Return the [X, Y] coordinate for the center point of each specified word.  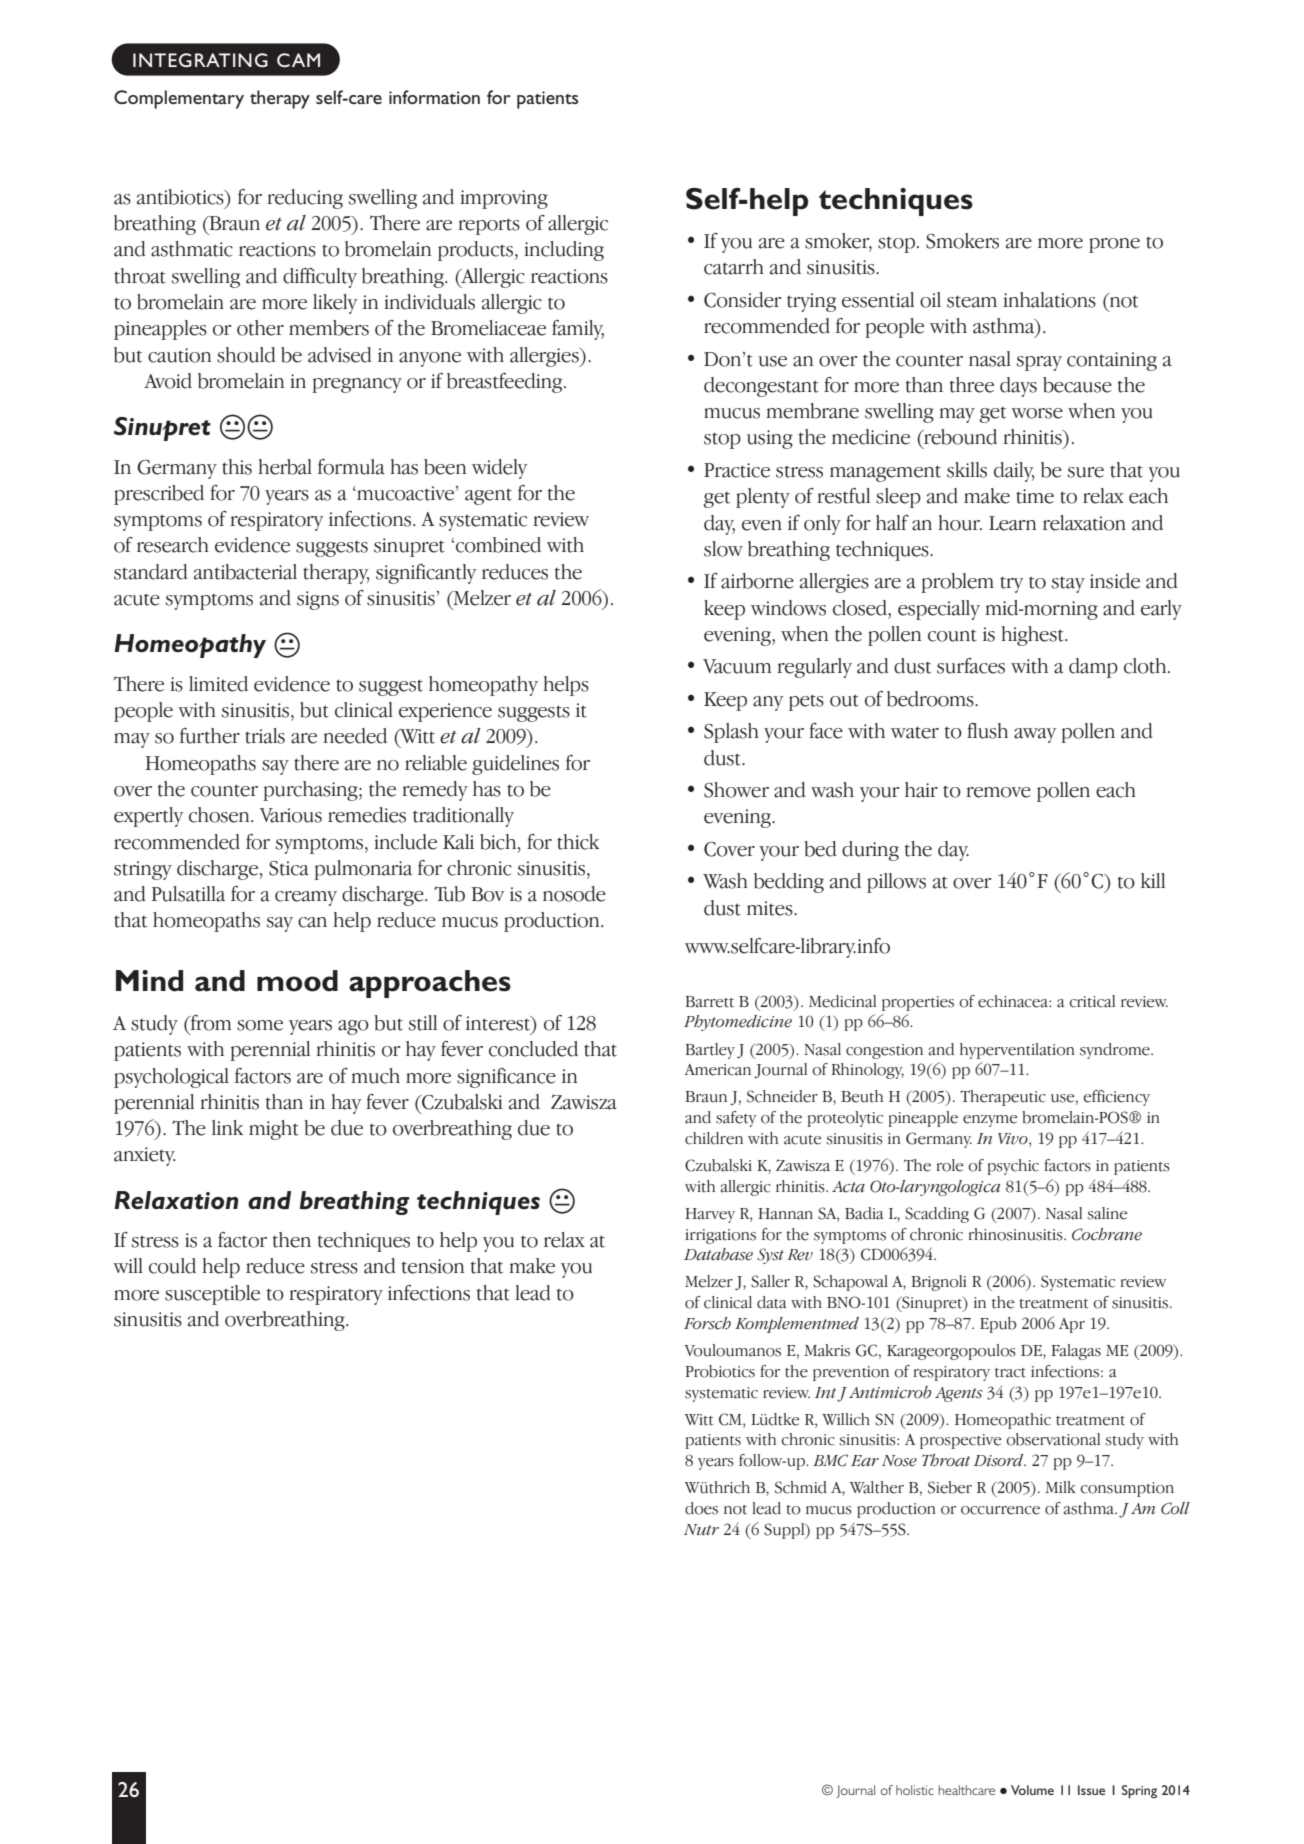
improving [504, 199]
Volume [1032, 1790]
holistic [915, 1790]
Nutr [701, 1530]
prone [1114, 245]
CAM [298, 60]
